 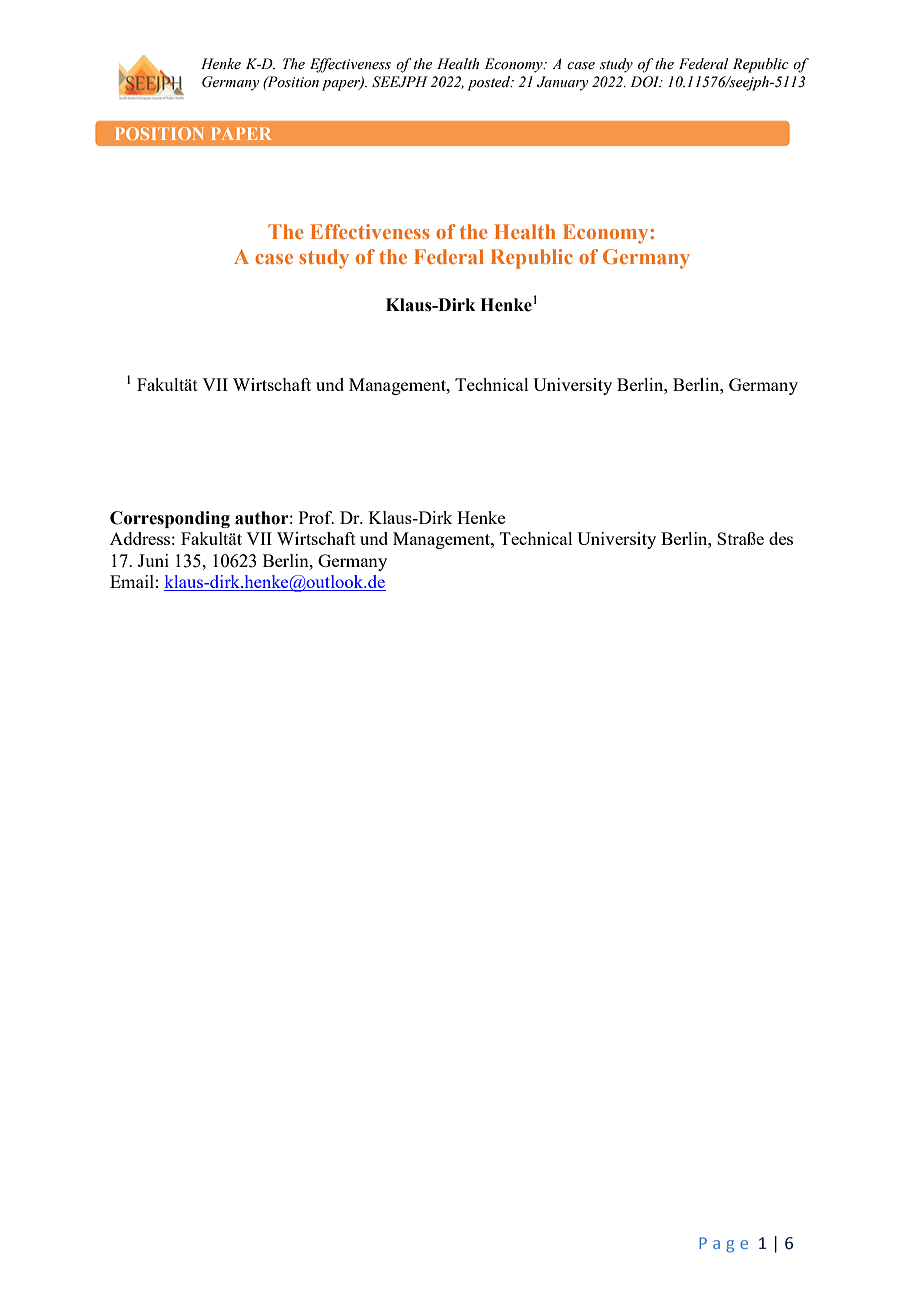 I want to click on Corresponding, so click(x=170, y=519).
